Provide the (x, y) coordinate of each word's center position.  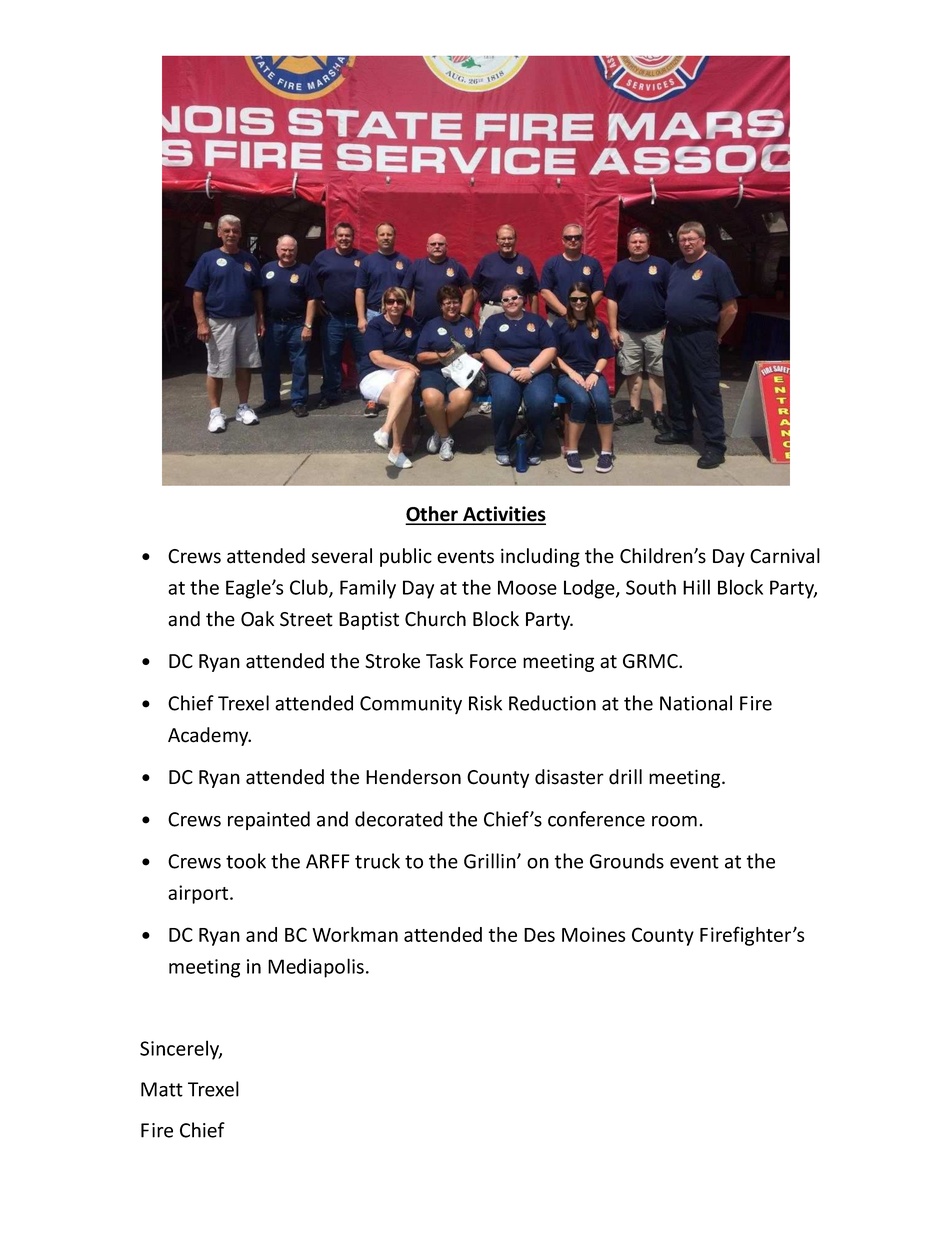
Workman (355, 934)
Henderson (413, 777)
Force (493, 661)
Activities (503, 515)
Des (539, 935)
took (246, 861)
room (674, 821)
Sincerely (181, 1050)
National (696, 703)
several (341, 556)
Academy (209, 736)
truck (377, 861)
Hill (696, 587)
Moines (593, 934)
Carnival (785, 556)
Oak (257, 619)
